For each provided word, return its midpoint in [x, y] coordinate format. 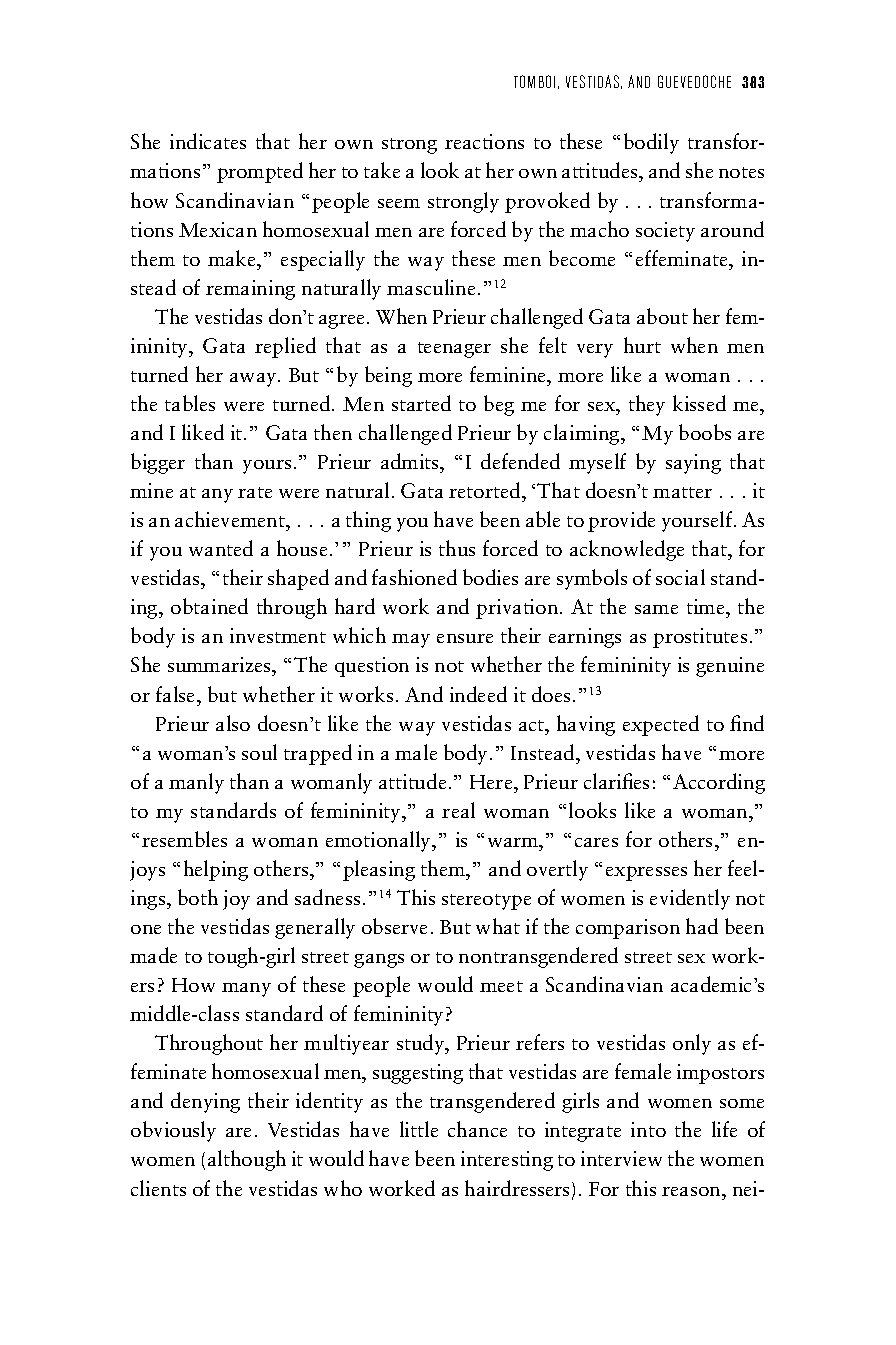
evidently [690, 899]
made [153, 955]
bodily [651, 143]
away [254, 380]
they [647, 405]
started [421, 403]
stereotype [486, 902]
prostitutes [700, 638]
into [648, 1129]
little [419, 1129]
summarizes [220, 666]
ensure [465, 638]
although [247, 1160]
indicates [208, 141]
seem [399, 203]
